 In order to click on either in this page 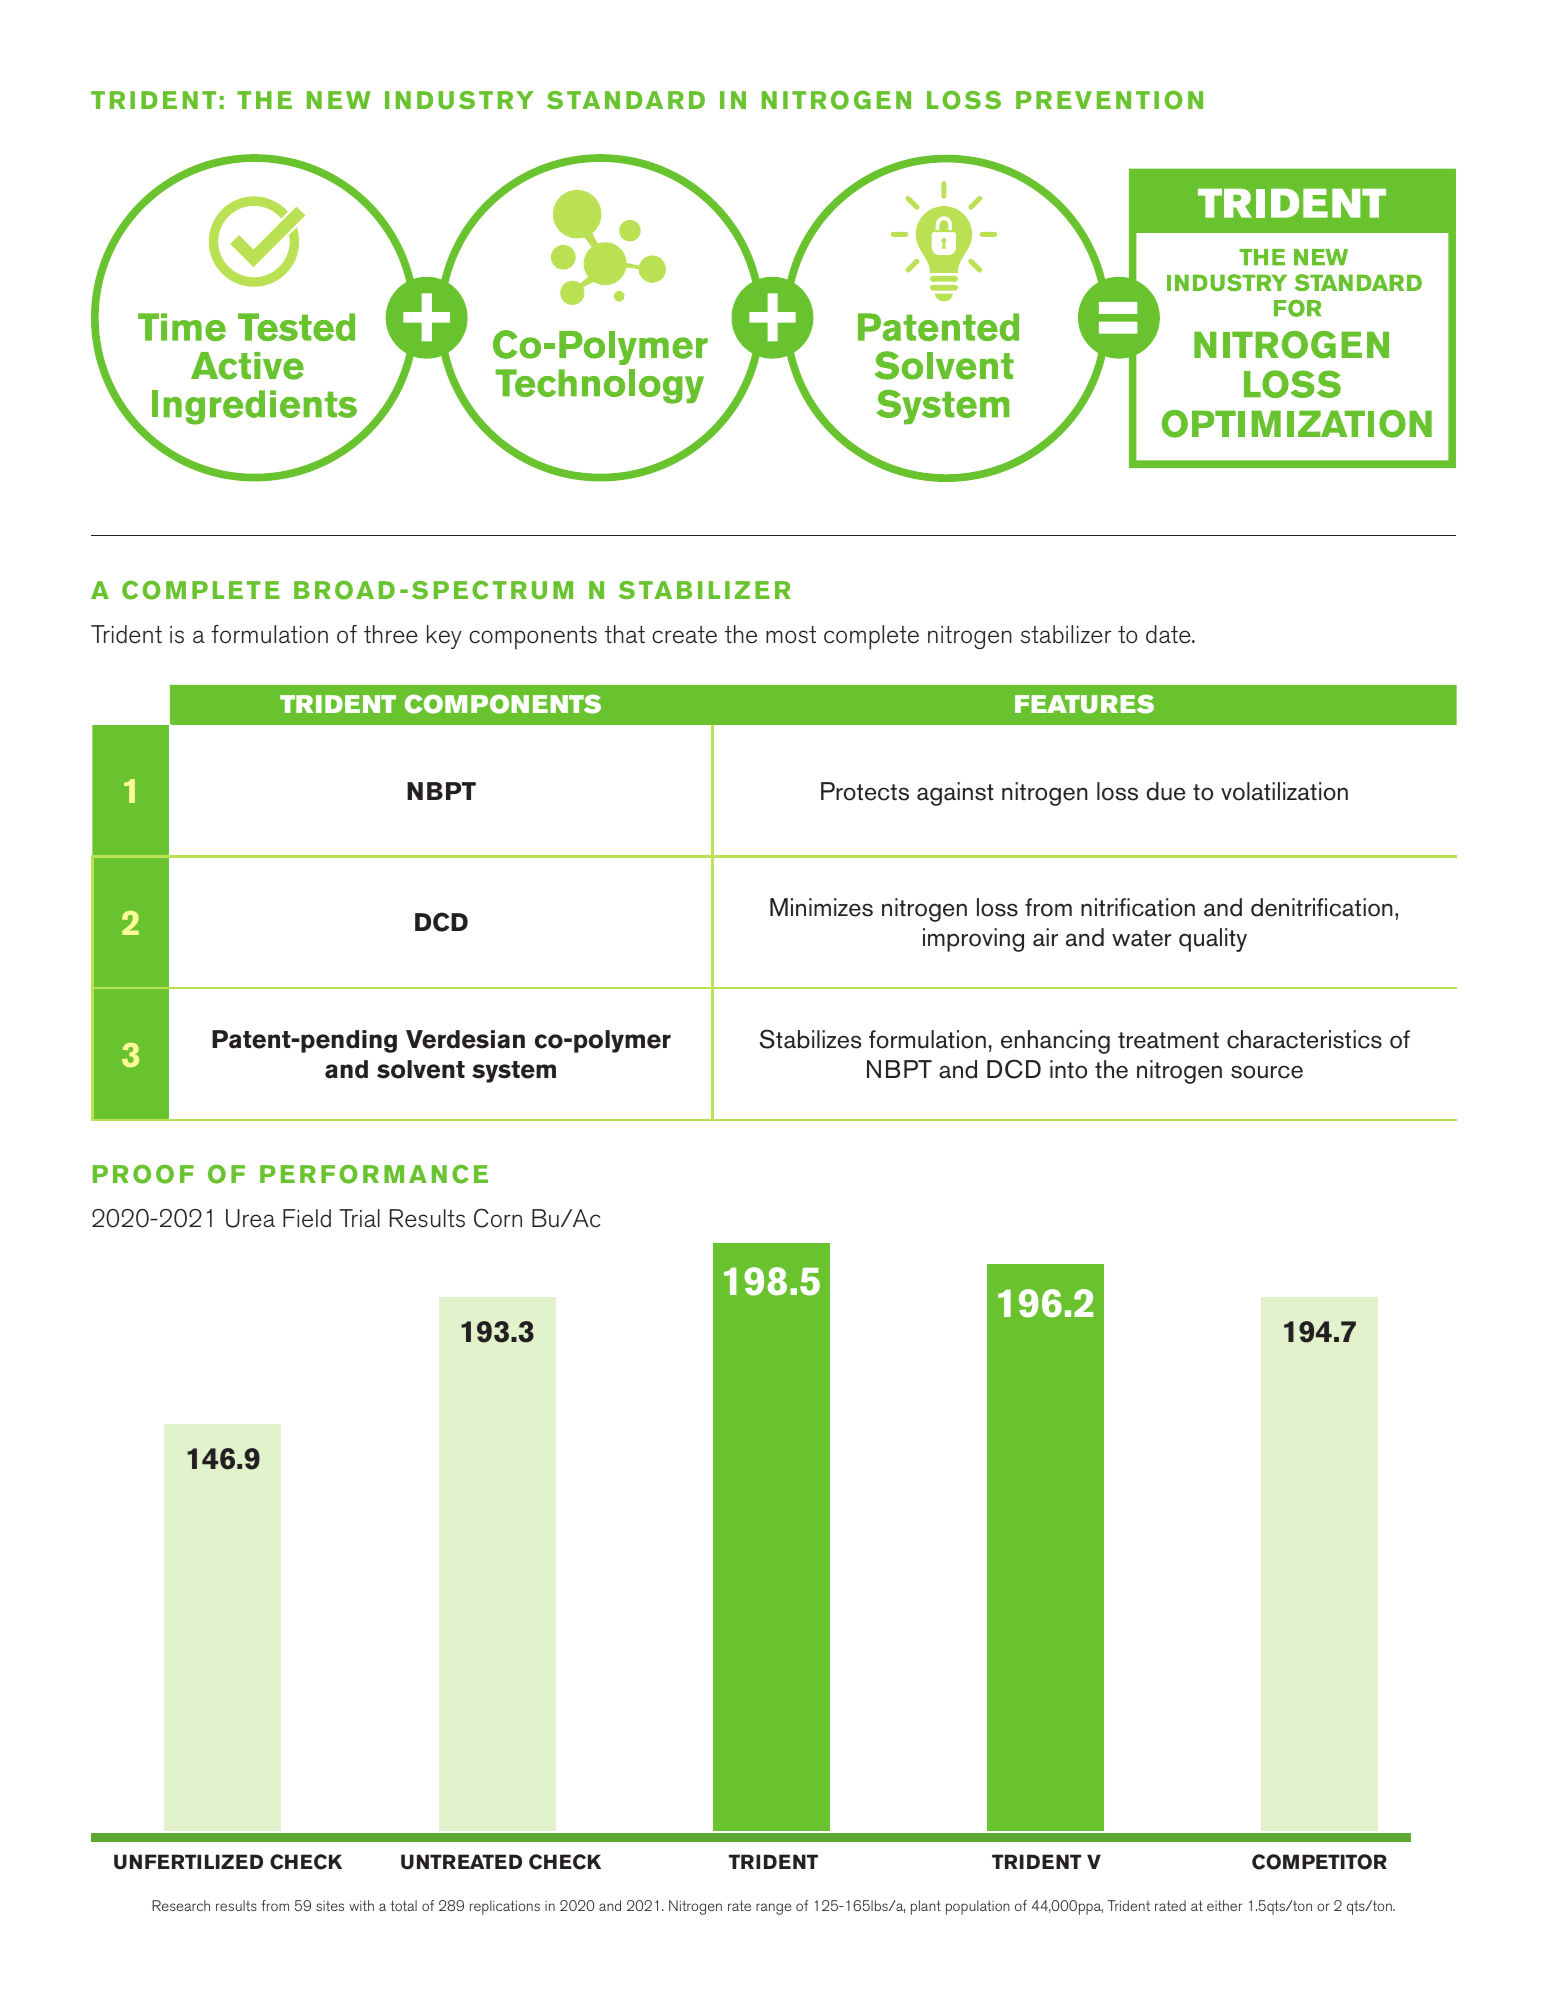, I will do `click(1224, 1905)`.
